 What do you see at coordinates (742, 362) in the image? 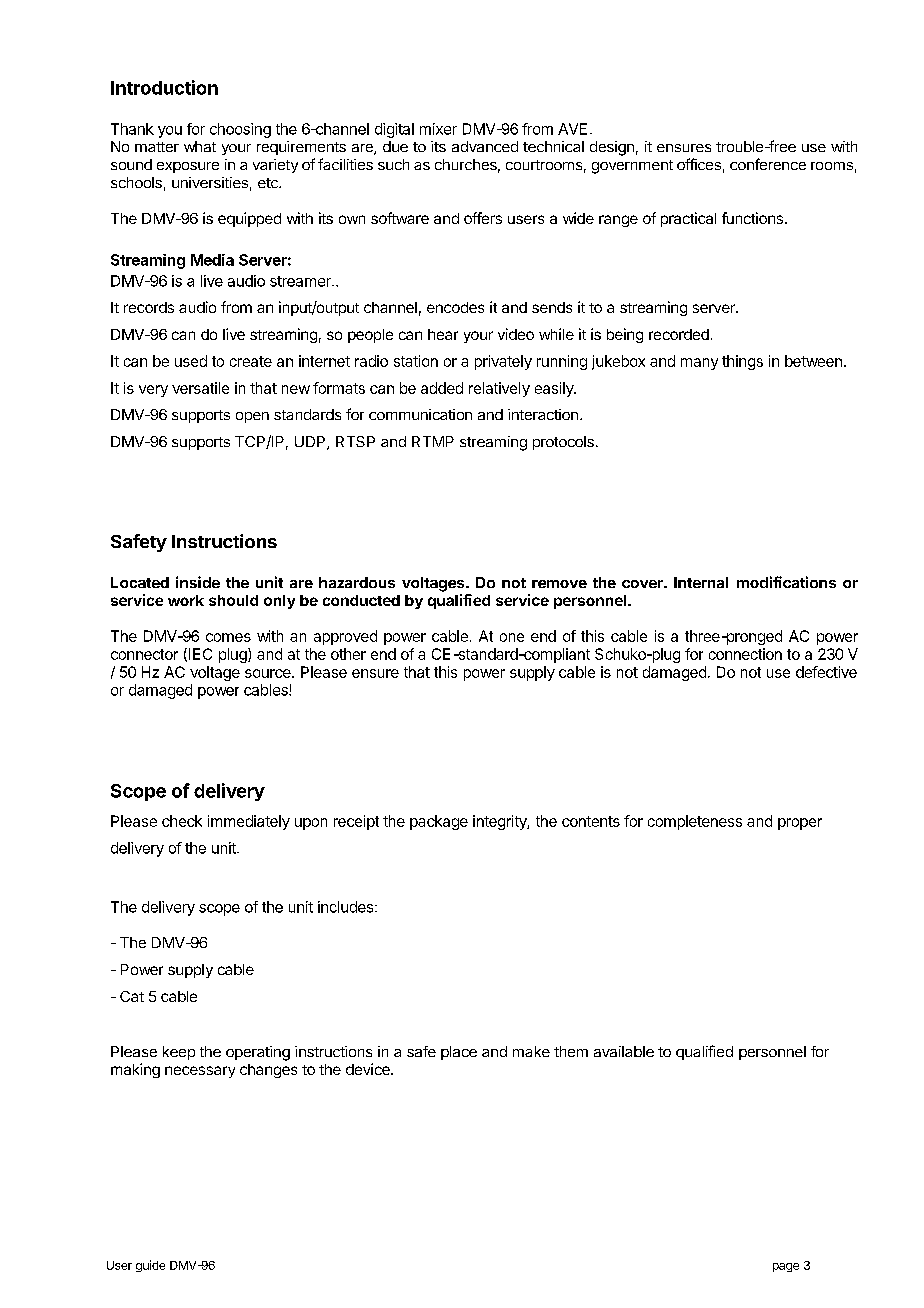
I see `things` at bounding box center [742, 362].
